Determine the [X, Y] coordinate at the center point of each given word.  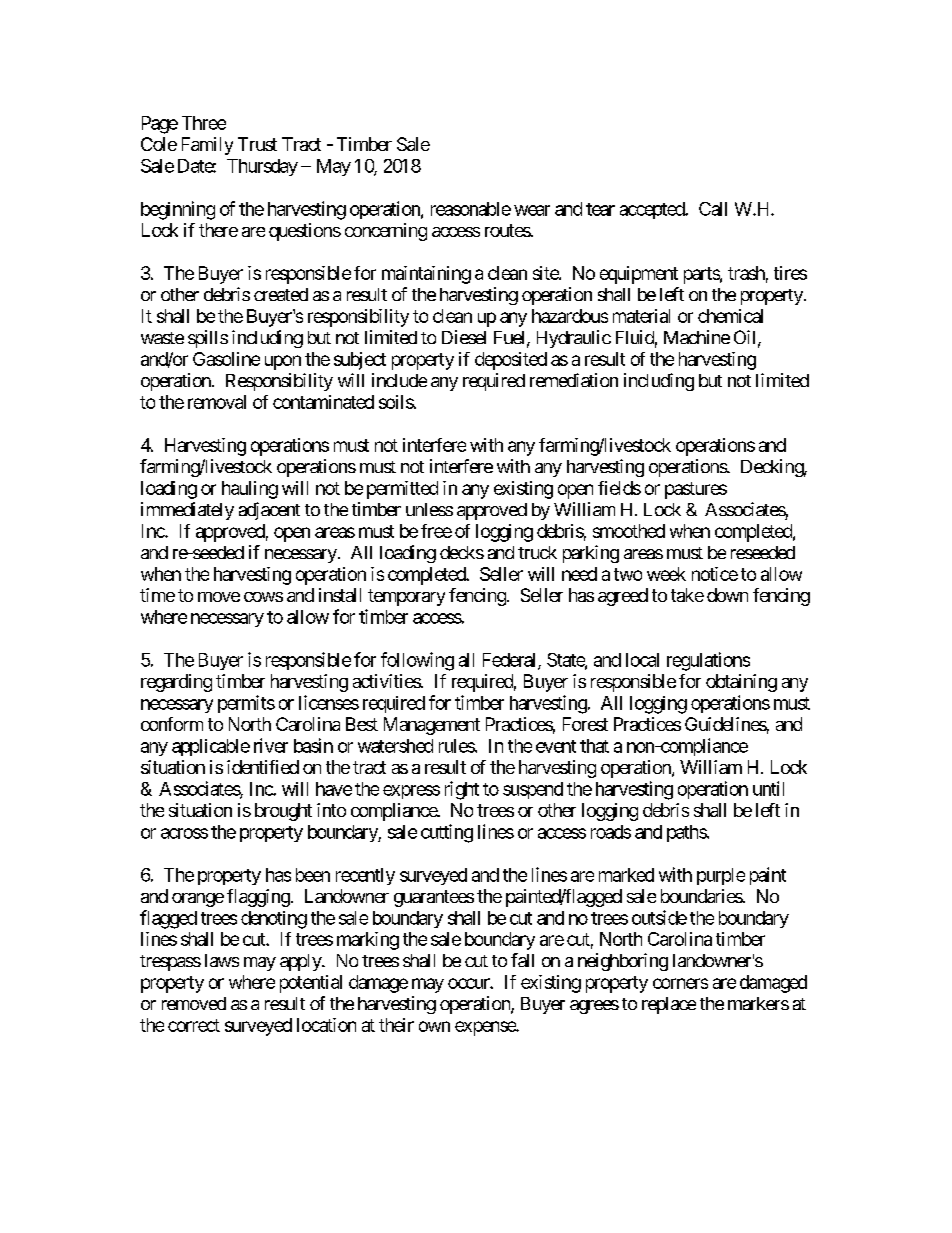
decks [462, 552]
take [687, 595]
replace [669, 1005]
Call [713, 209]
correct [194, 1025]
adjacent [269, 511]
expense [486, 1028]
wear [532, 210]
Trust [257, 144]
